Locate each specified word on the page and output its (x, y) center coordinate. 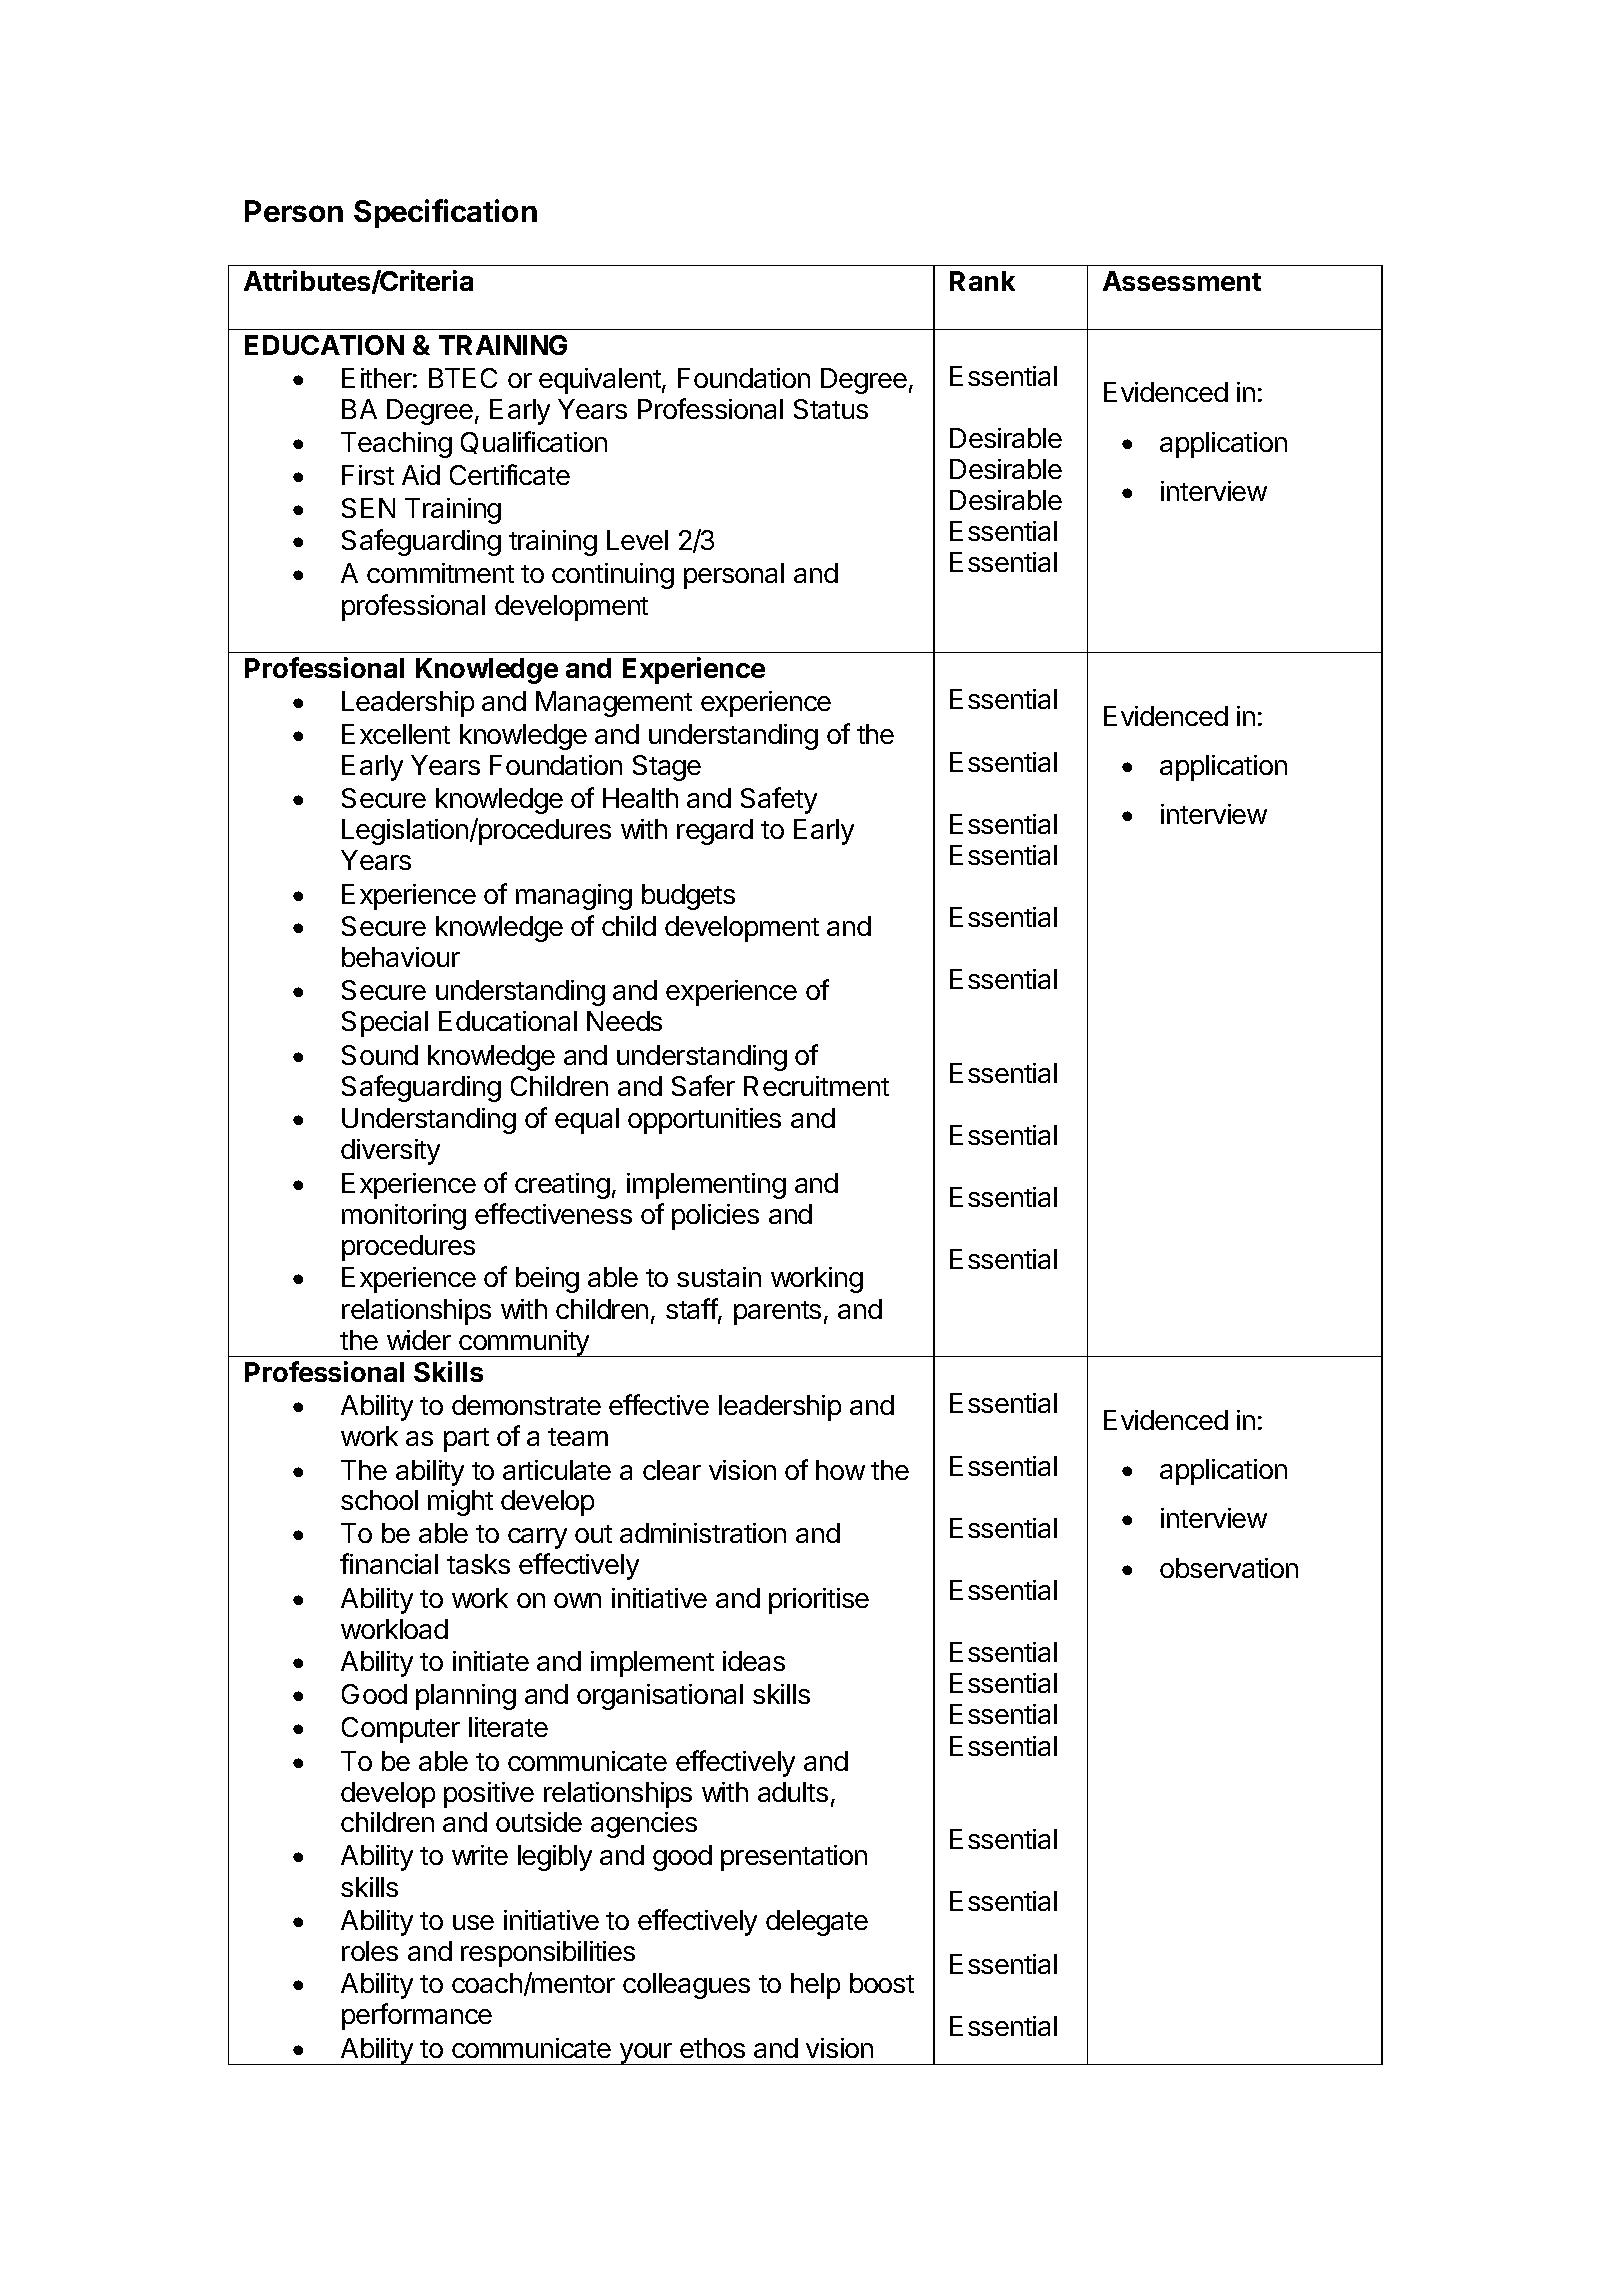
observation (1229, 1568)
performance (417, 2016)
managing (574, 897)
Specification (445, 213)
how (840, 1470)
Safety (779, 800)
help (815, 1986)
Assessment (1182, 281)
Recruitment (816, 1086)
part (466, 1440)
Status (831, 409)
